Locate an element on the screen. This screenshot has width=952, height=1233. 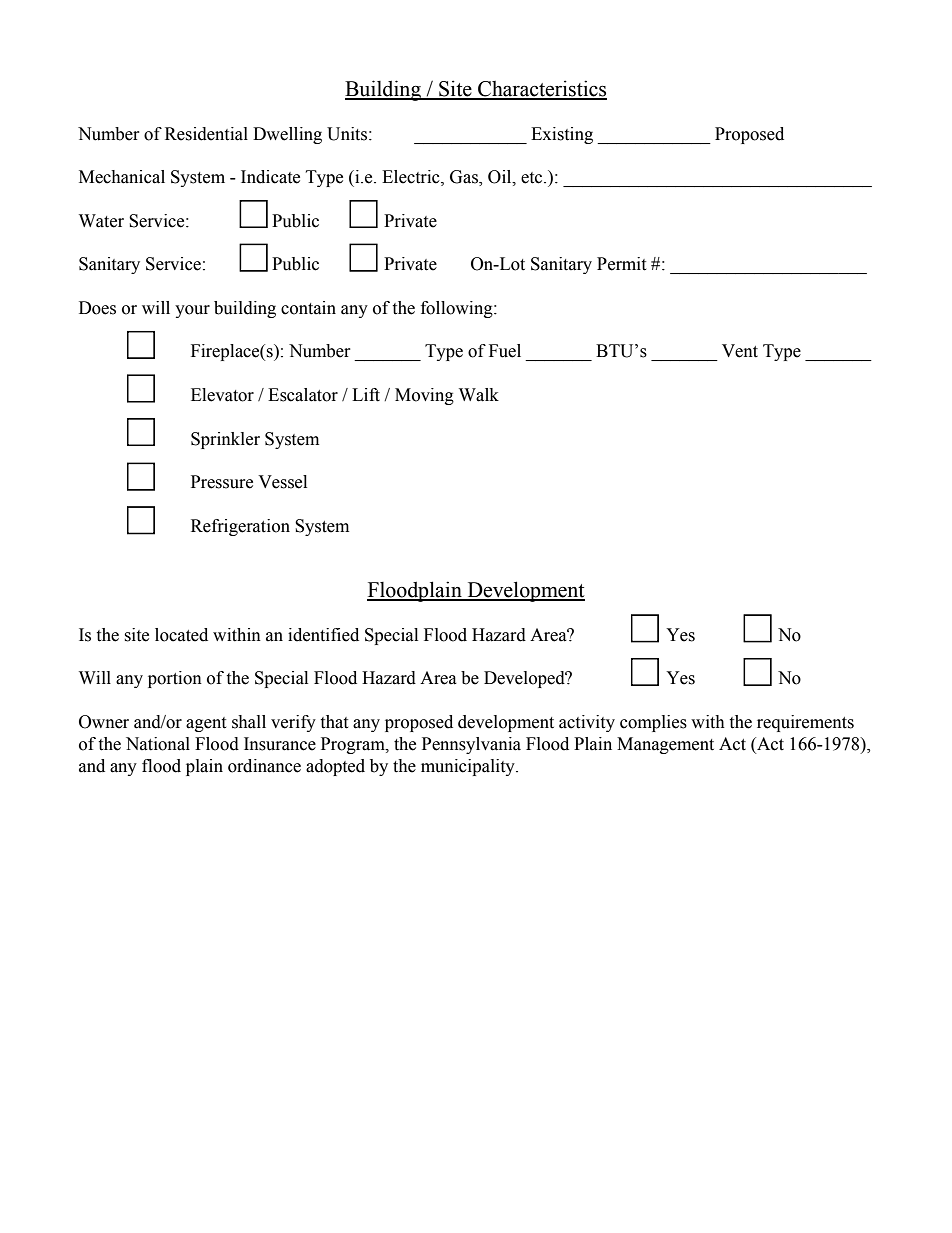
complies is located at coordinates (653, 723).
